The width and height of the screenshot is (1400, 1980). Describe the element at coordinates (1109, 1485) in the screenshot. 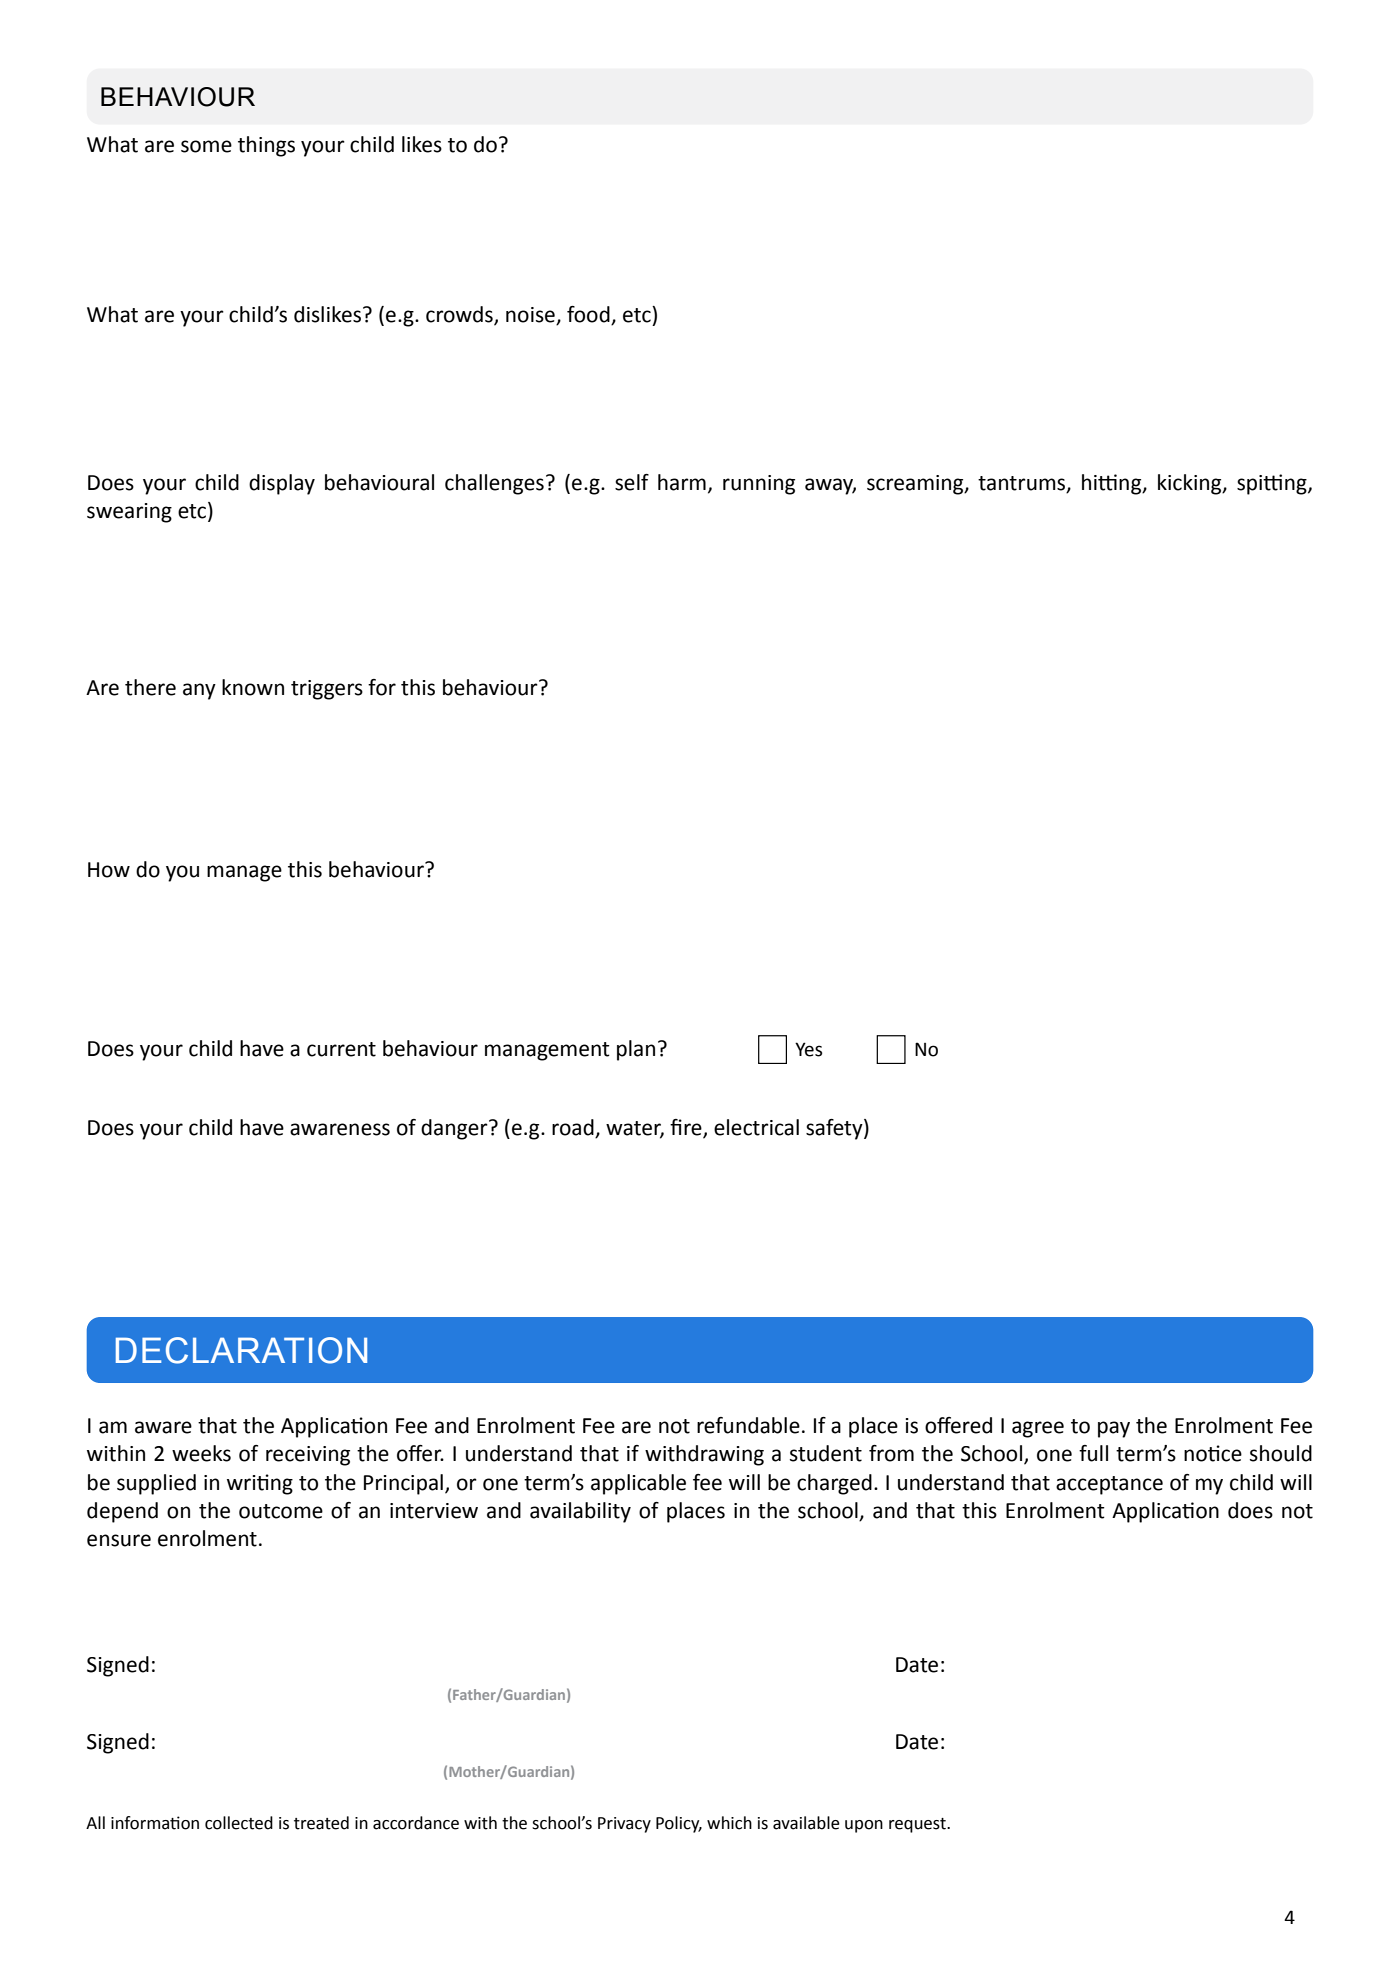

I see `acceptance` at that location.
